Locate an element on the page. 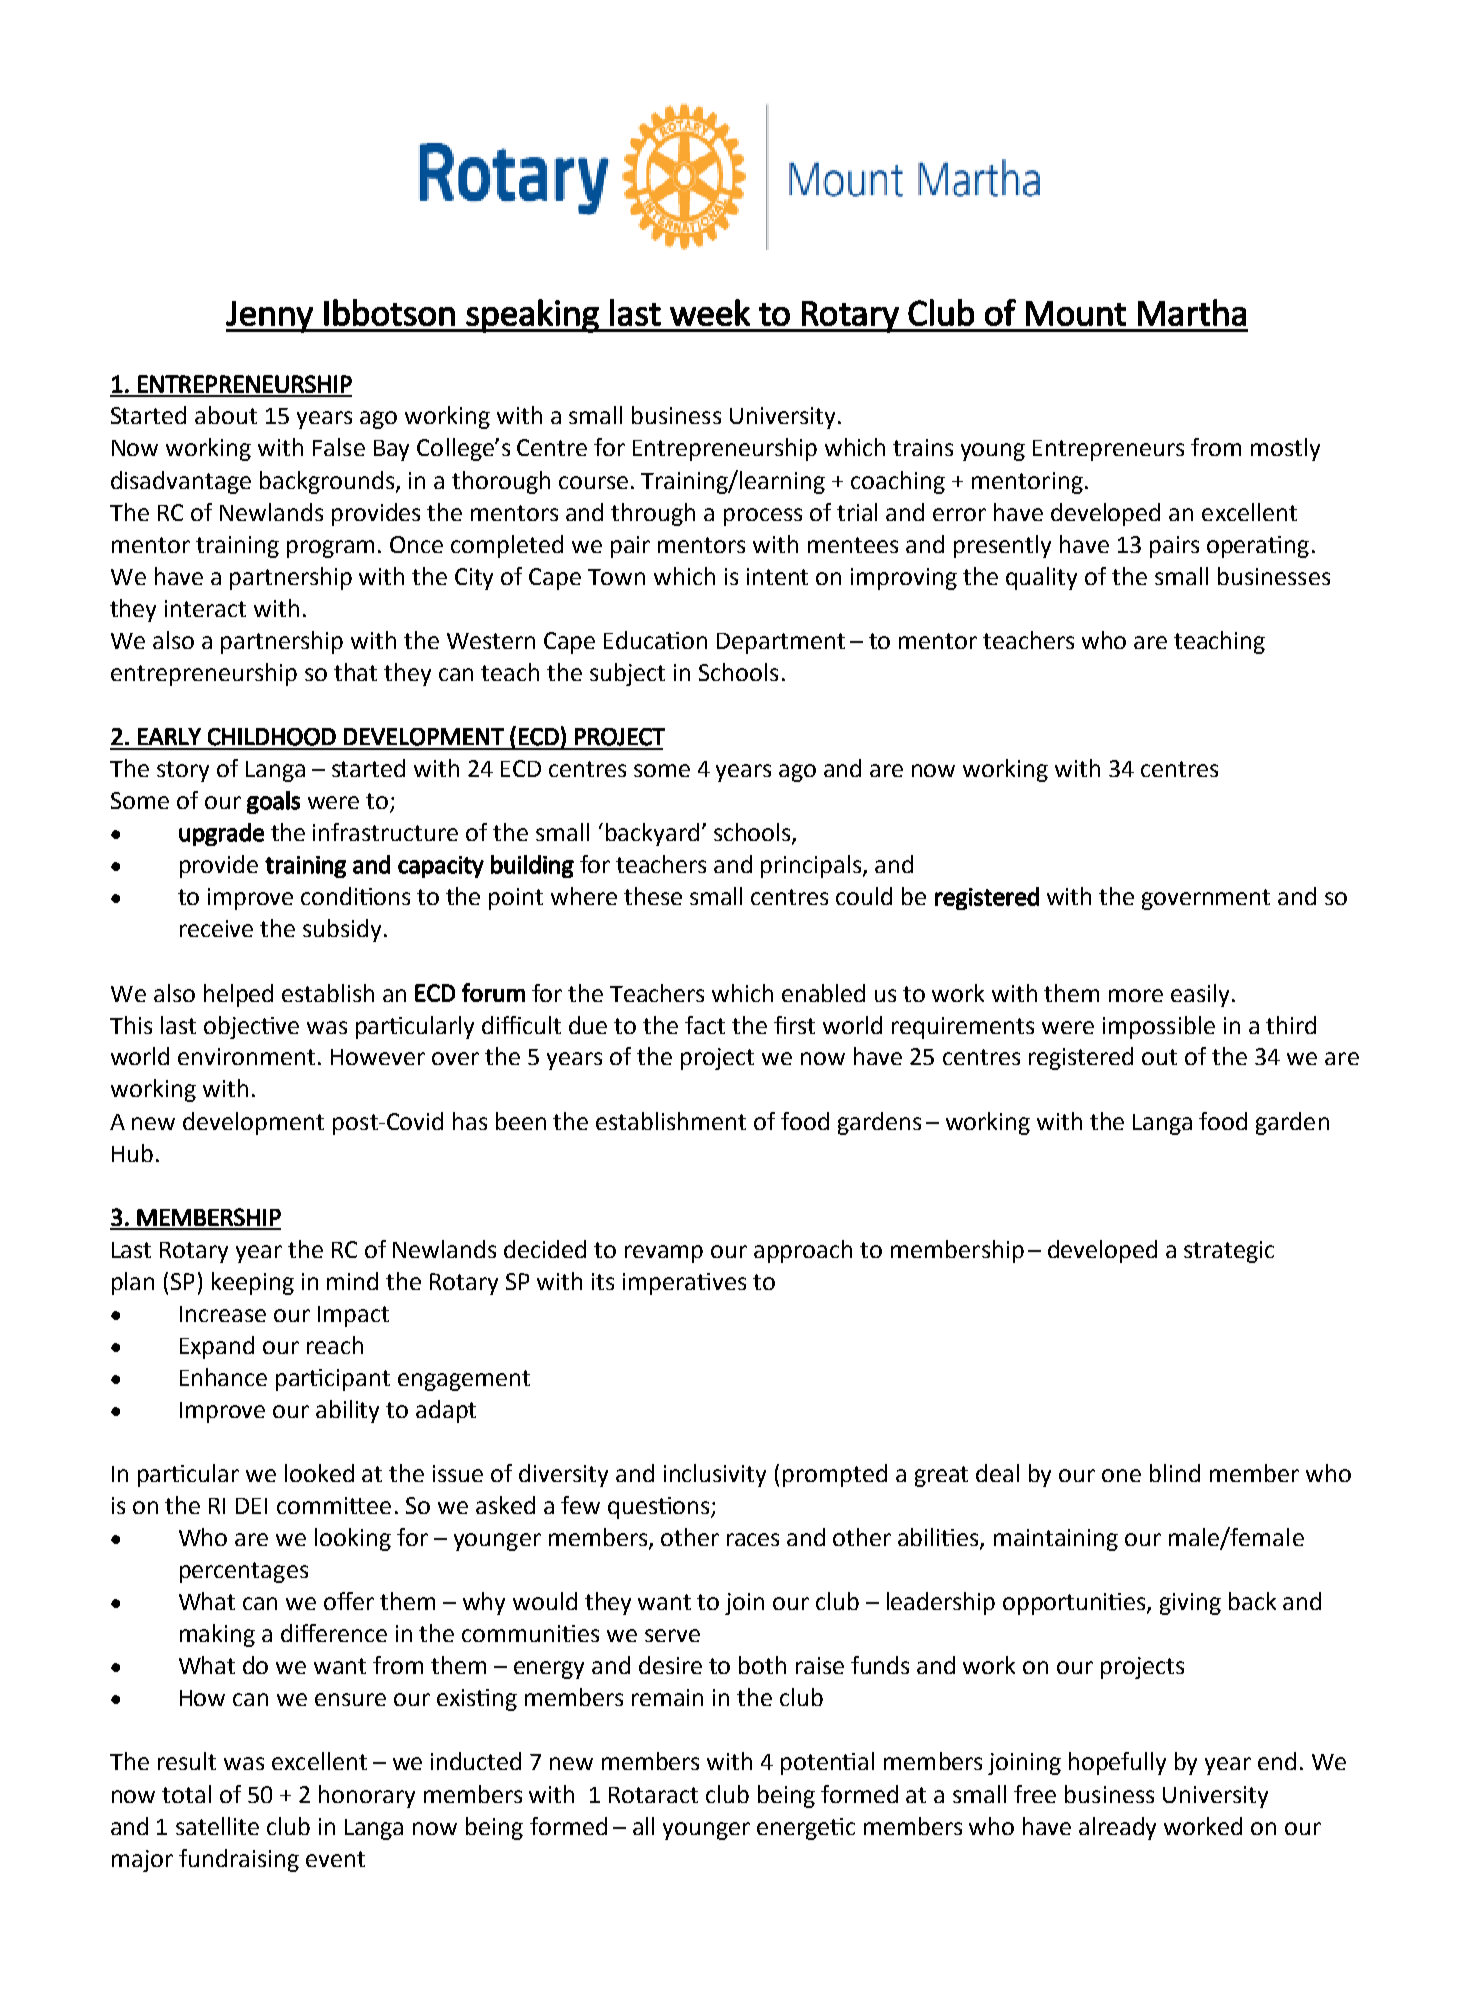 Image resolution: width=1472 pixels, height=2009 pixels. subject is located at coordinates (627, 674).
